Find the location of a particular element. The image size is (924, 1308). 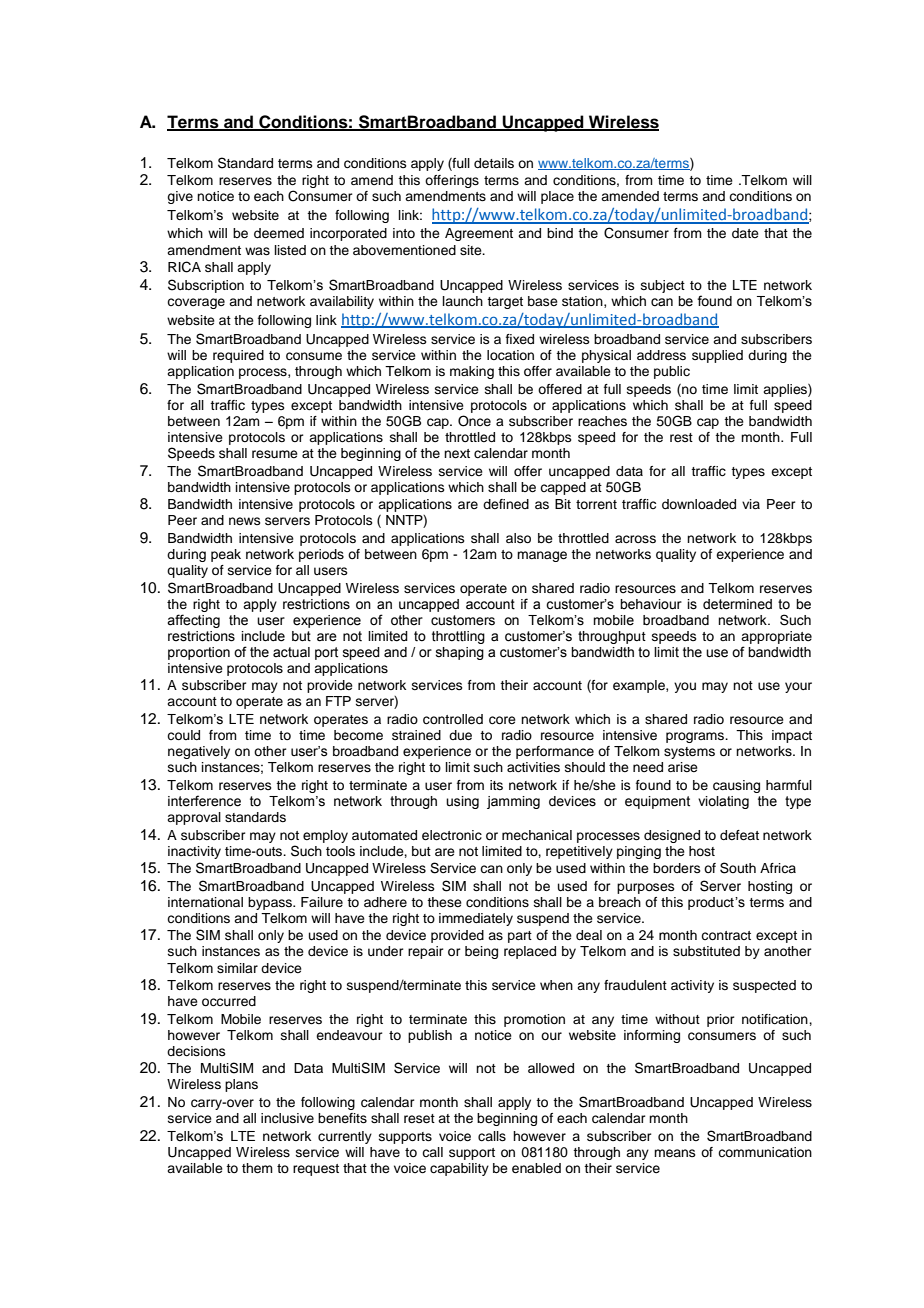

them is located at coordinates (257, 1168).
